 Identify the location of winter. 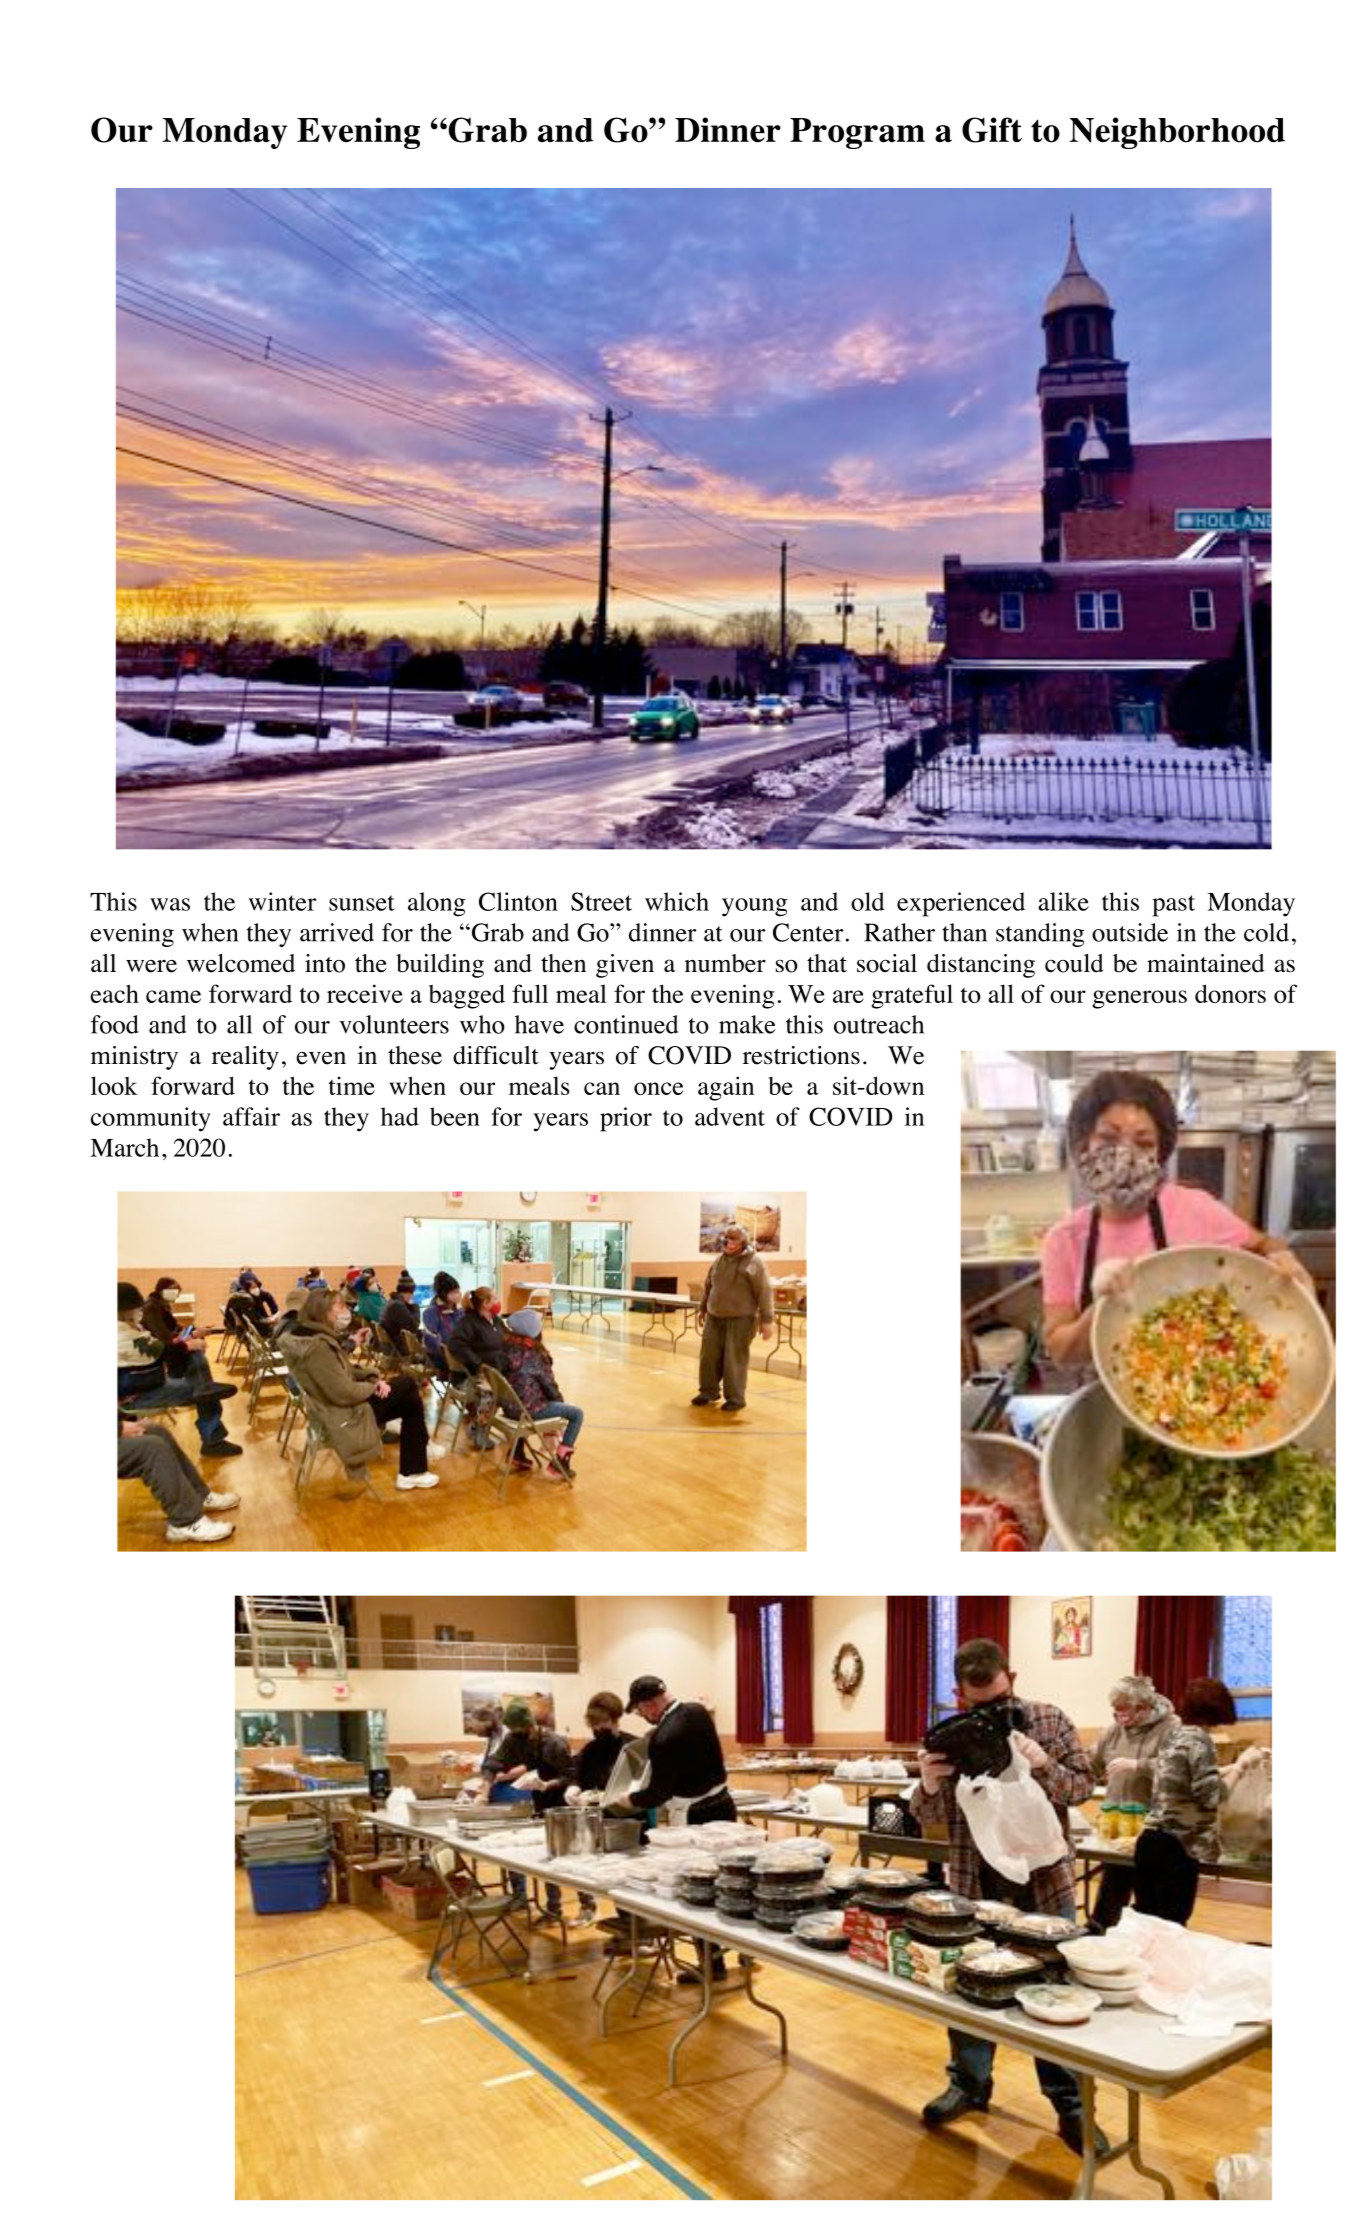
(282, 901).
